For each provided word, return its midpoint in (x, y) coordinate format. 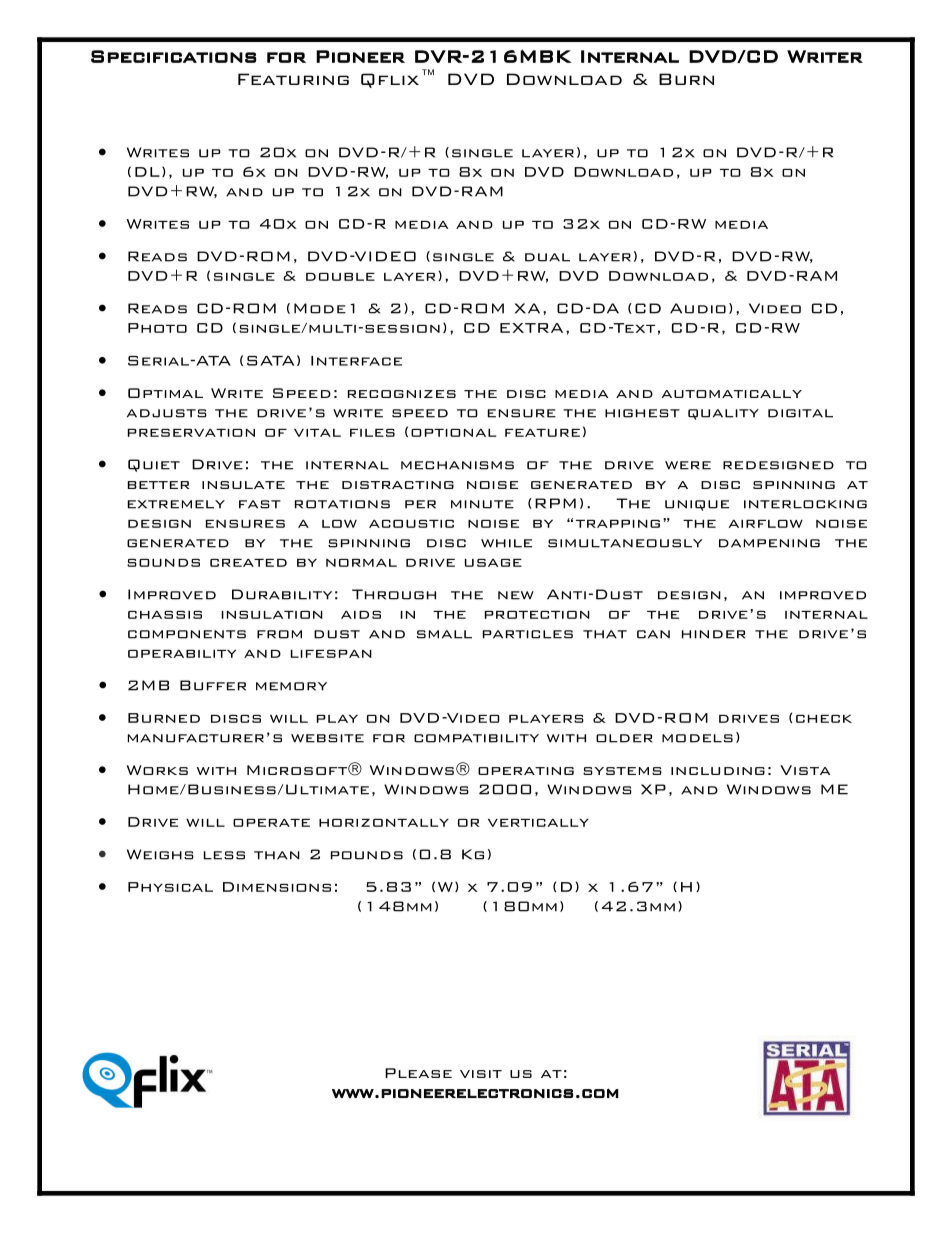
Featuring (293, 79)
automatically (732, 394)
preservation (191, 433)
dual (547, 257)
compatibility (476, 738)
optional (453, 433)
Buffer (213, 685)
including (718, 771)
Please (418, 1073)
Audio (698, 308)
